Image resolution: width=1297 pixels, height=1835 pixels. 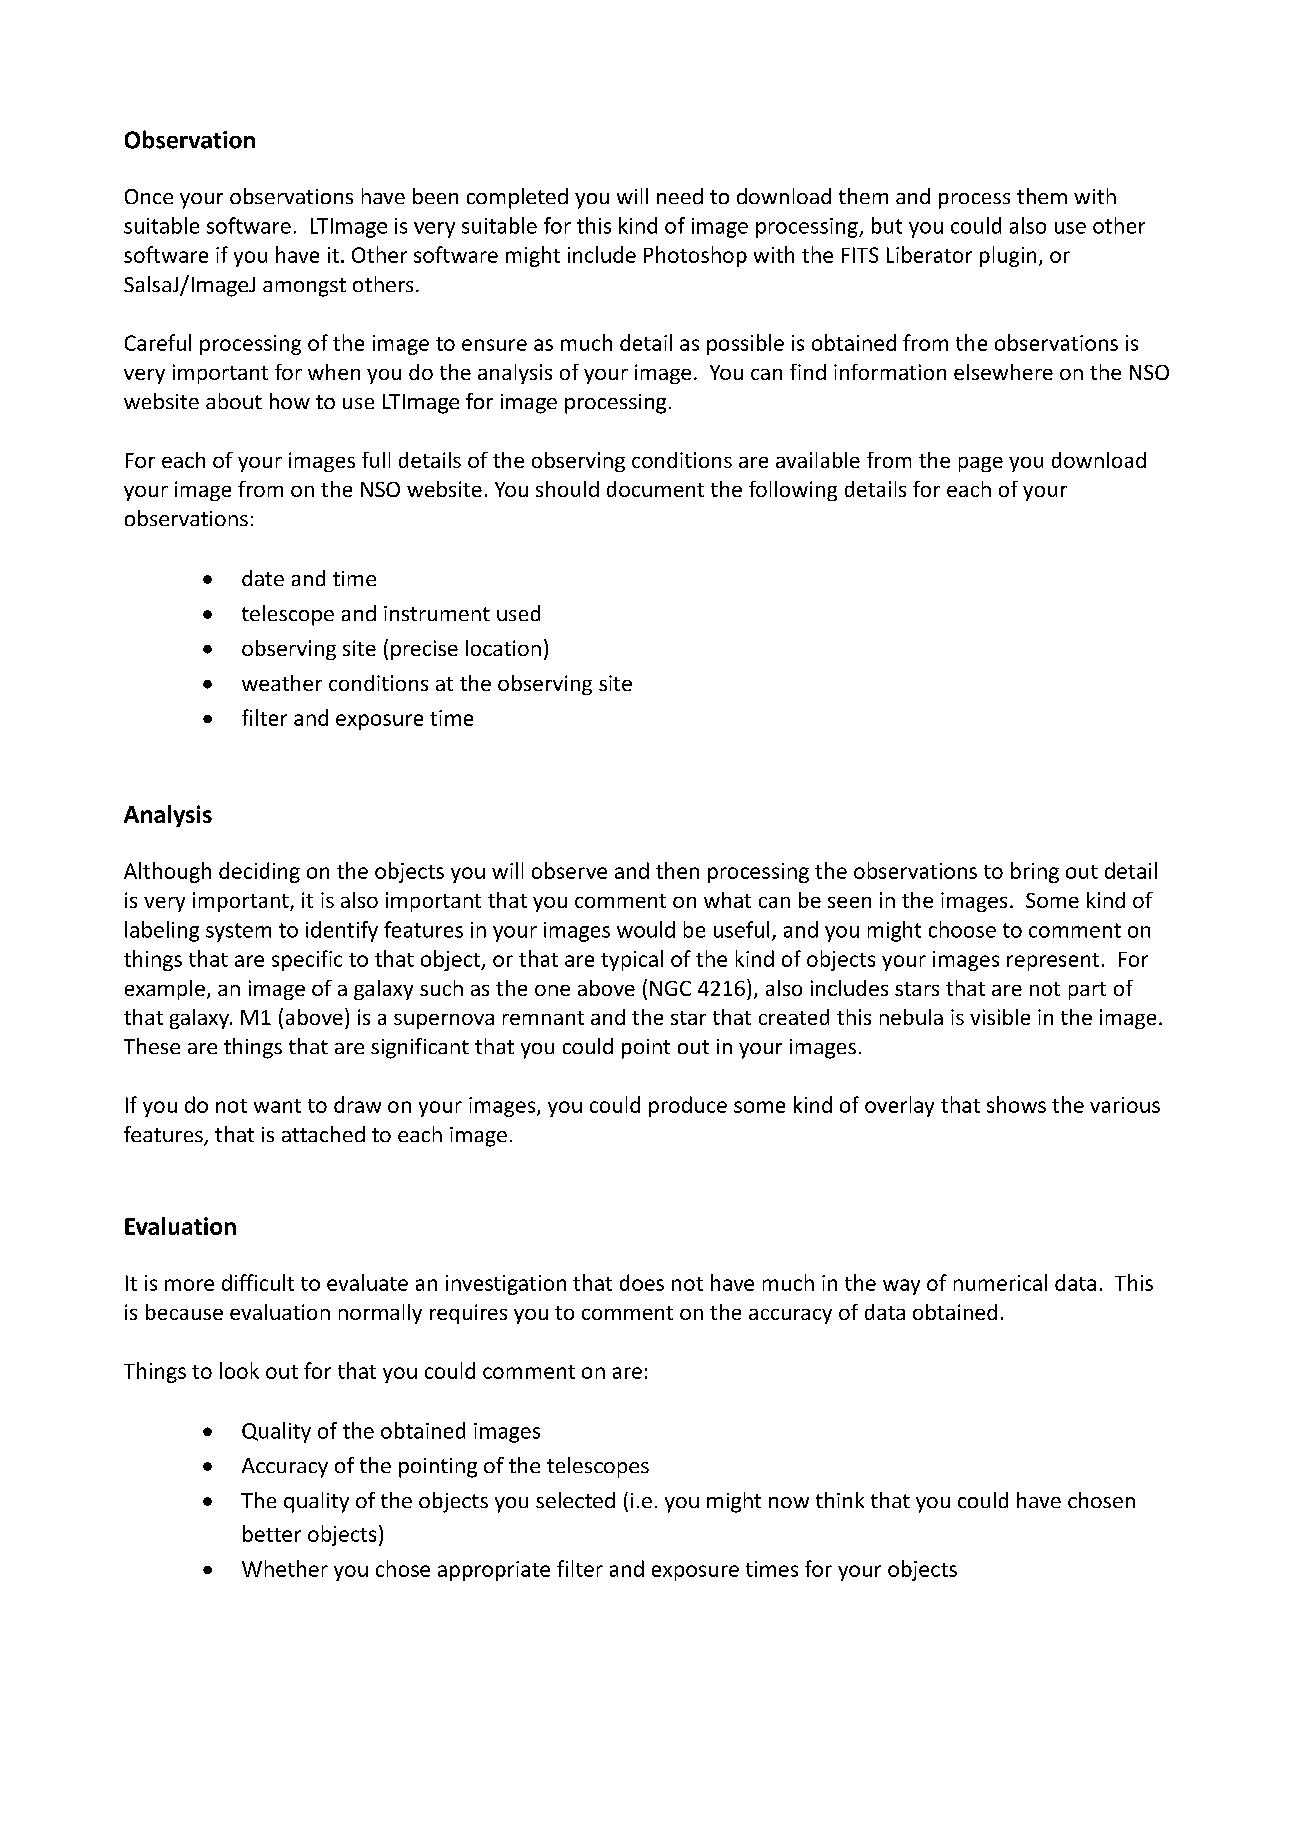 What do you see at coordinates (677, 870) in the screenshot?
I see `then` at bounding box center [677, 870].
